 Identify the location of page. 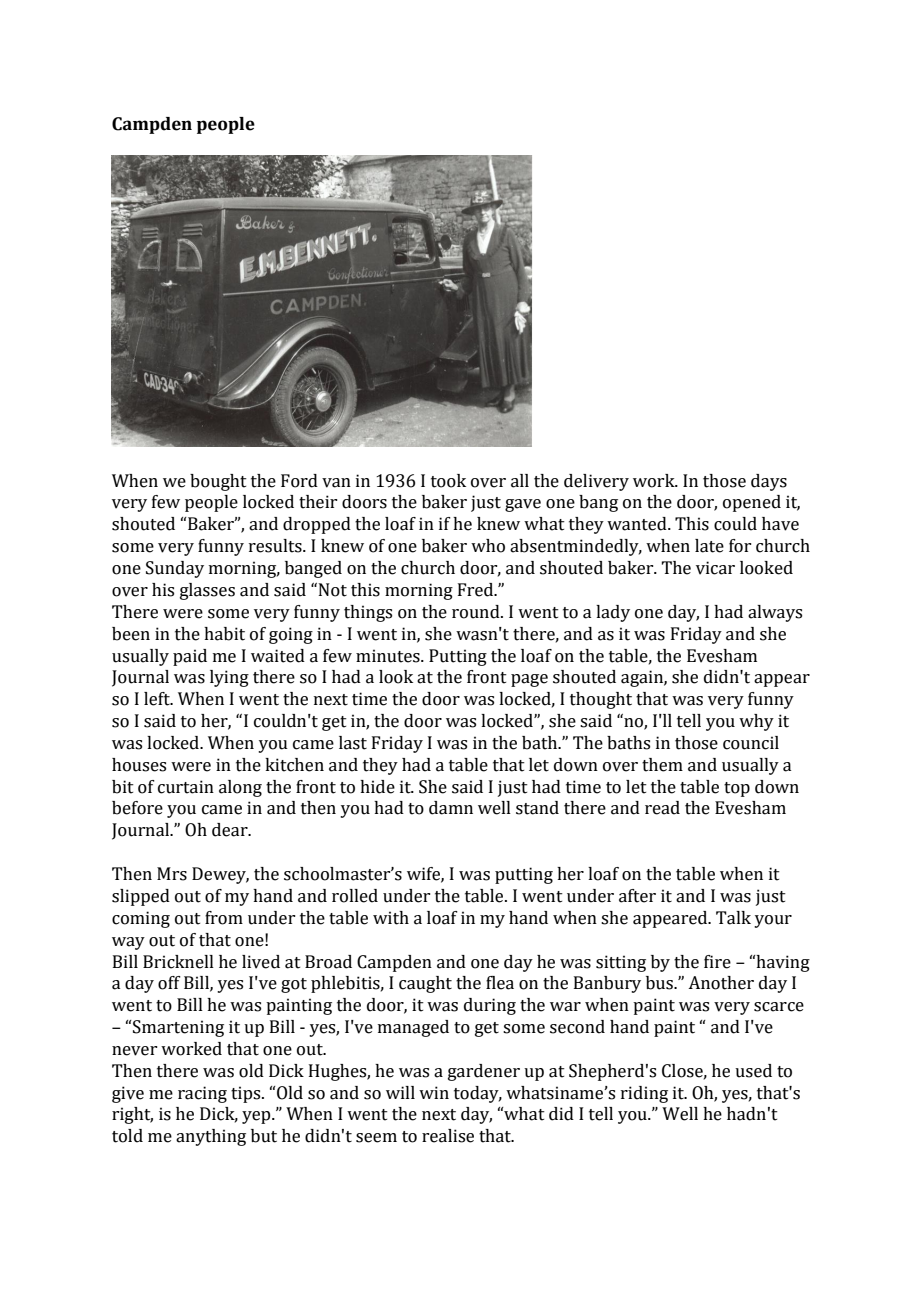
(529, 680).
